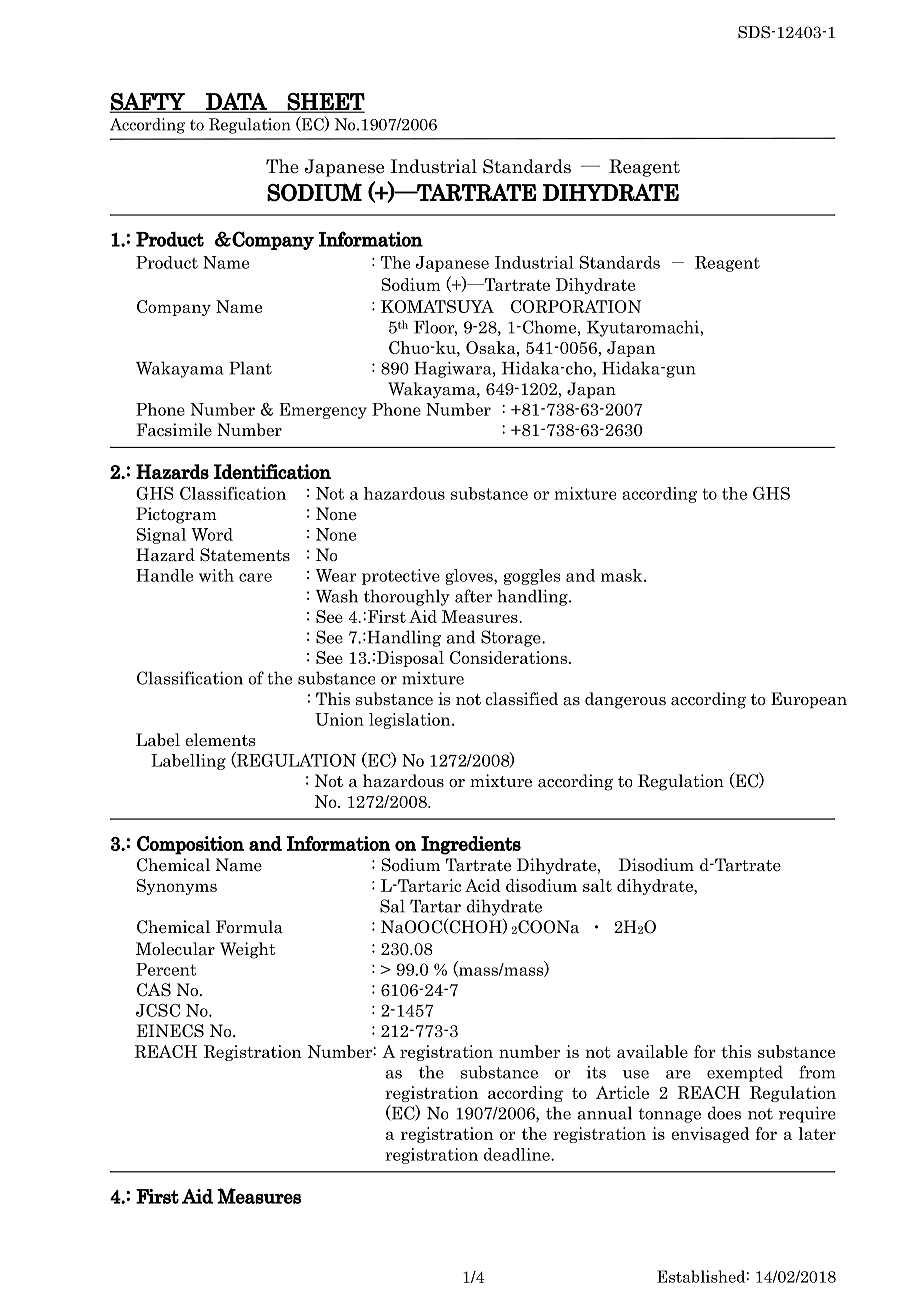  What do you see at coordinates (512, 638) in the screenshot?
I see `Storage` at bounding box center [512, 638].
